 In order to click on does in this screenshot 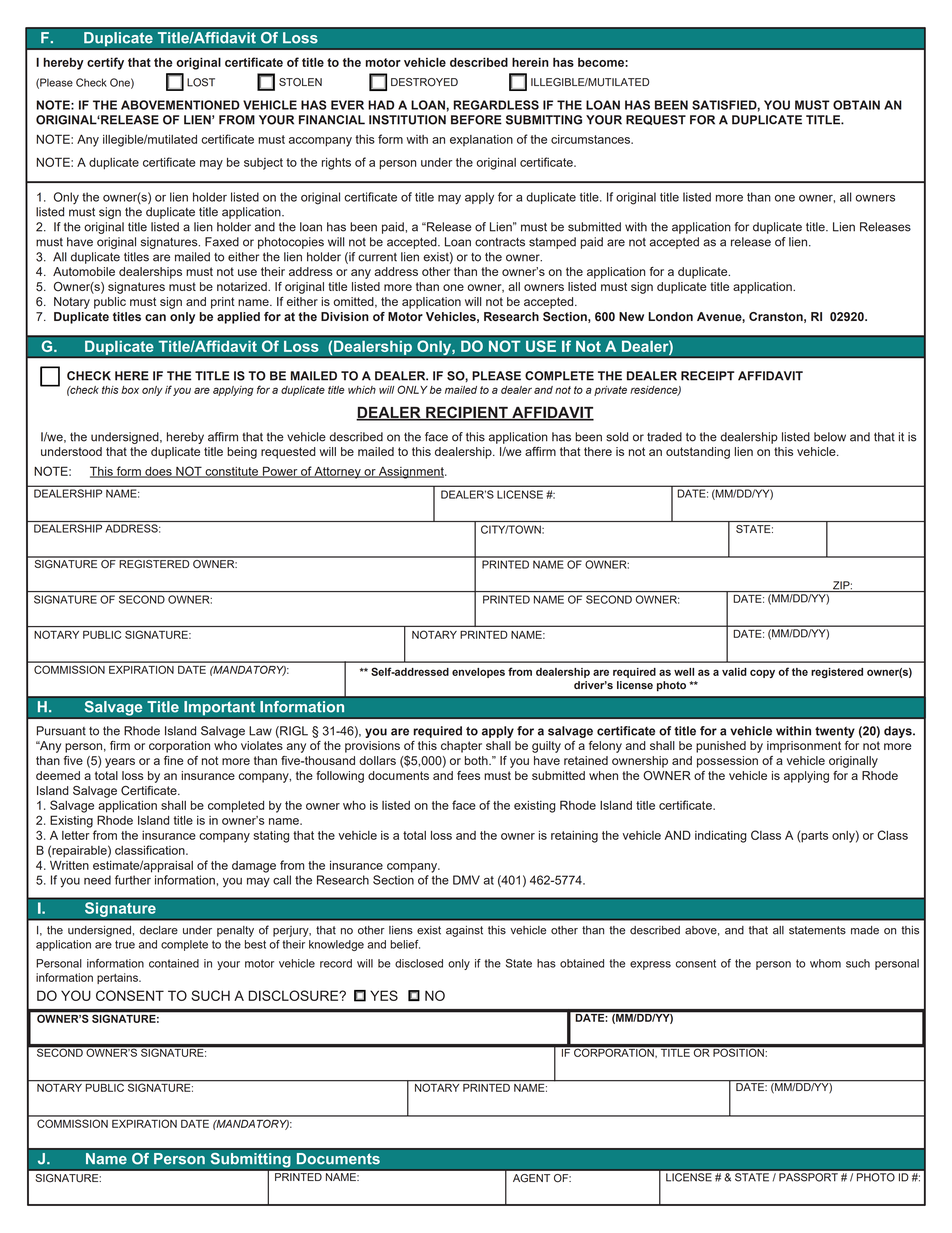, I will do `click(158, 472)`.
